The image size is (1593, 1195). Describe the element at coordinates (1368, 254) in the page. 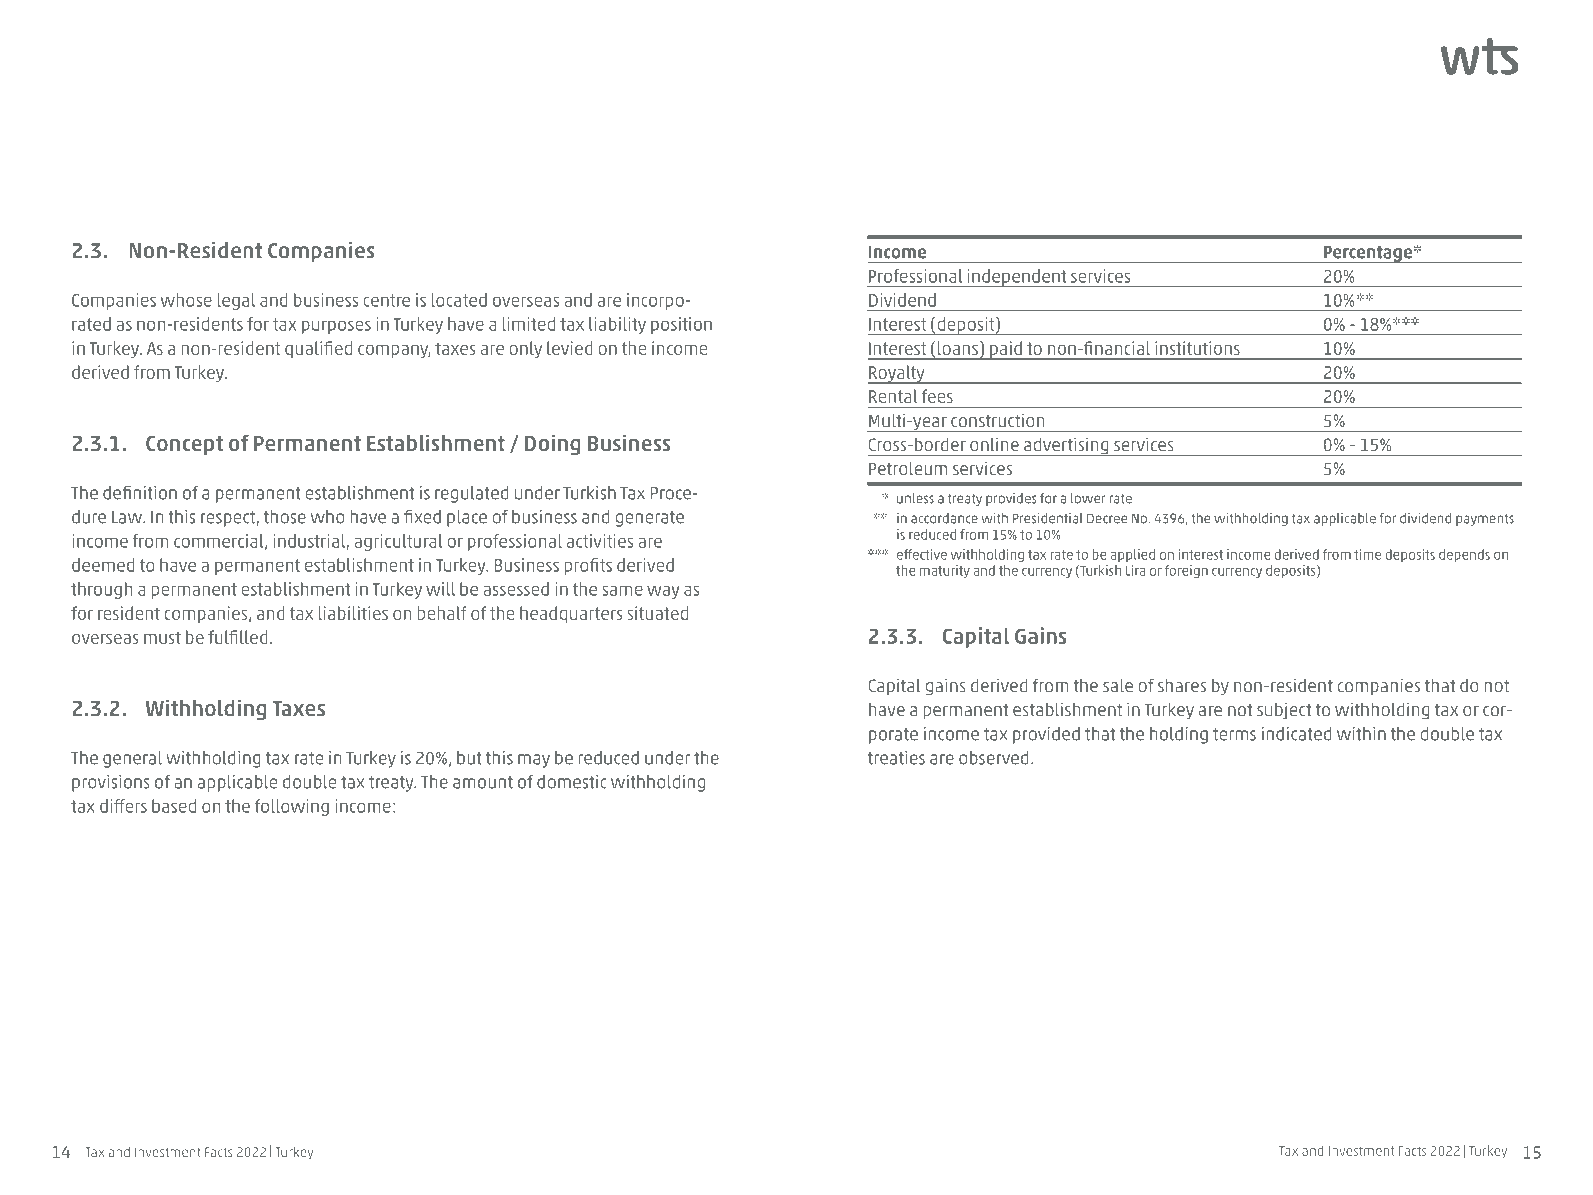

I see `Percentage` at that location.
